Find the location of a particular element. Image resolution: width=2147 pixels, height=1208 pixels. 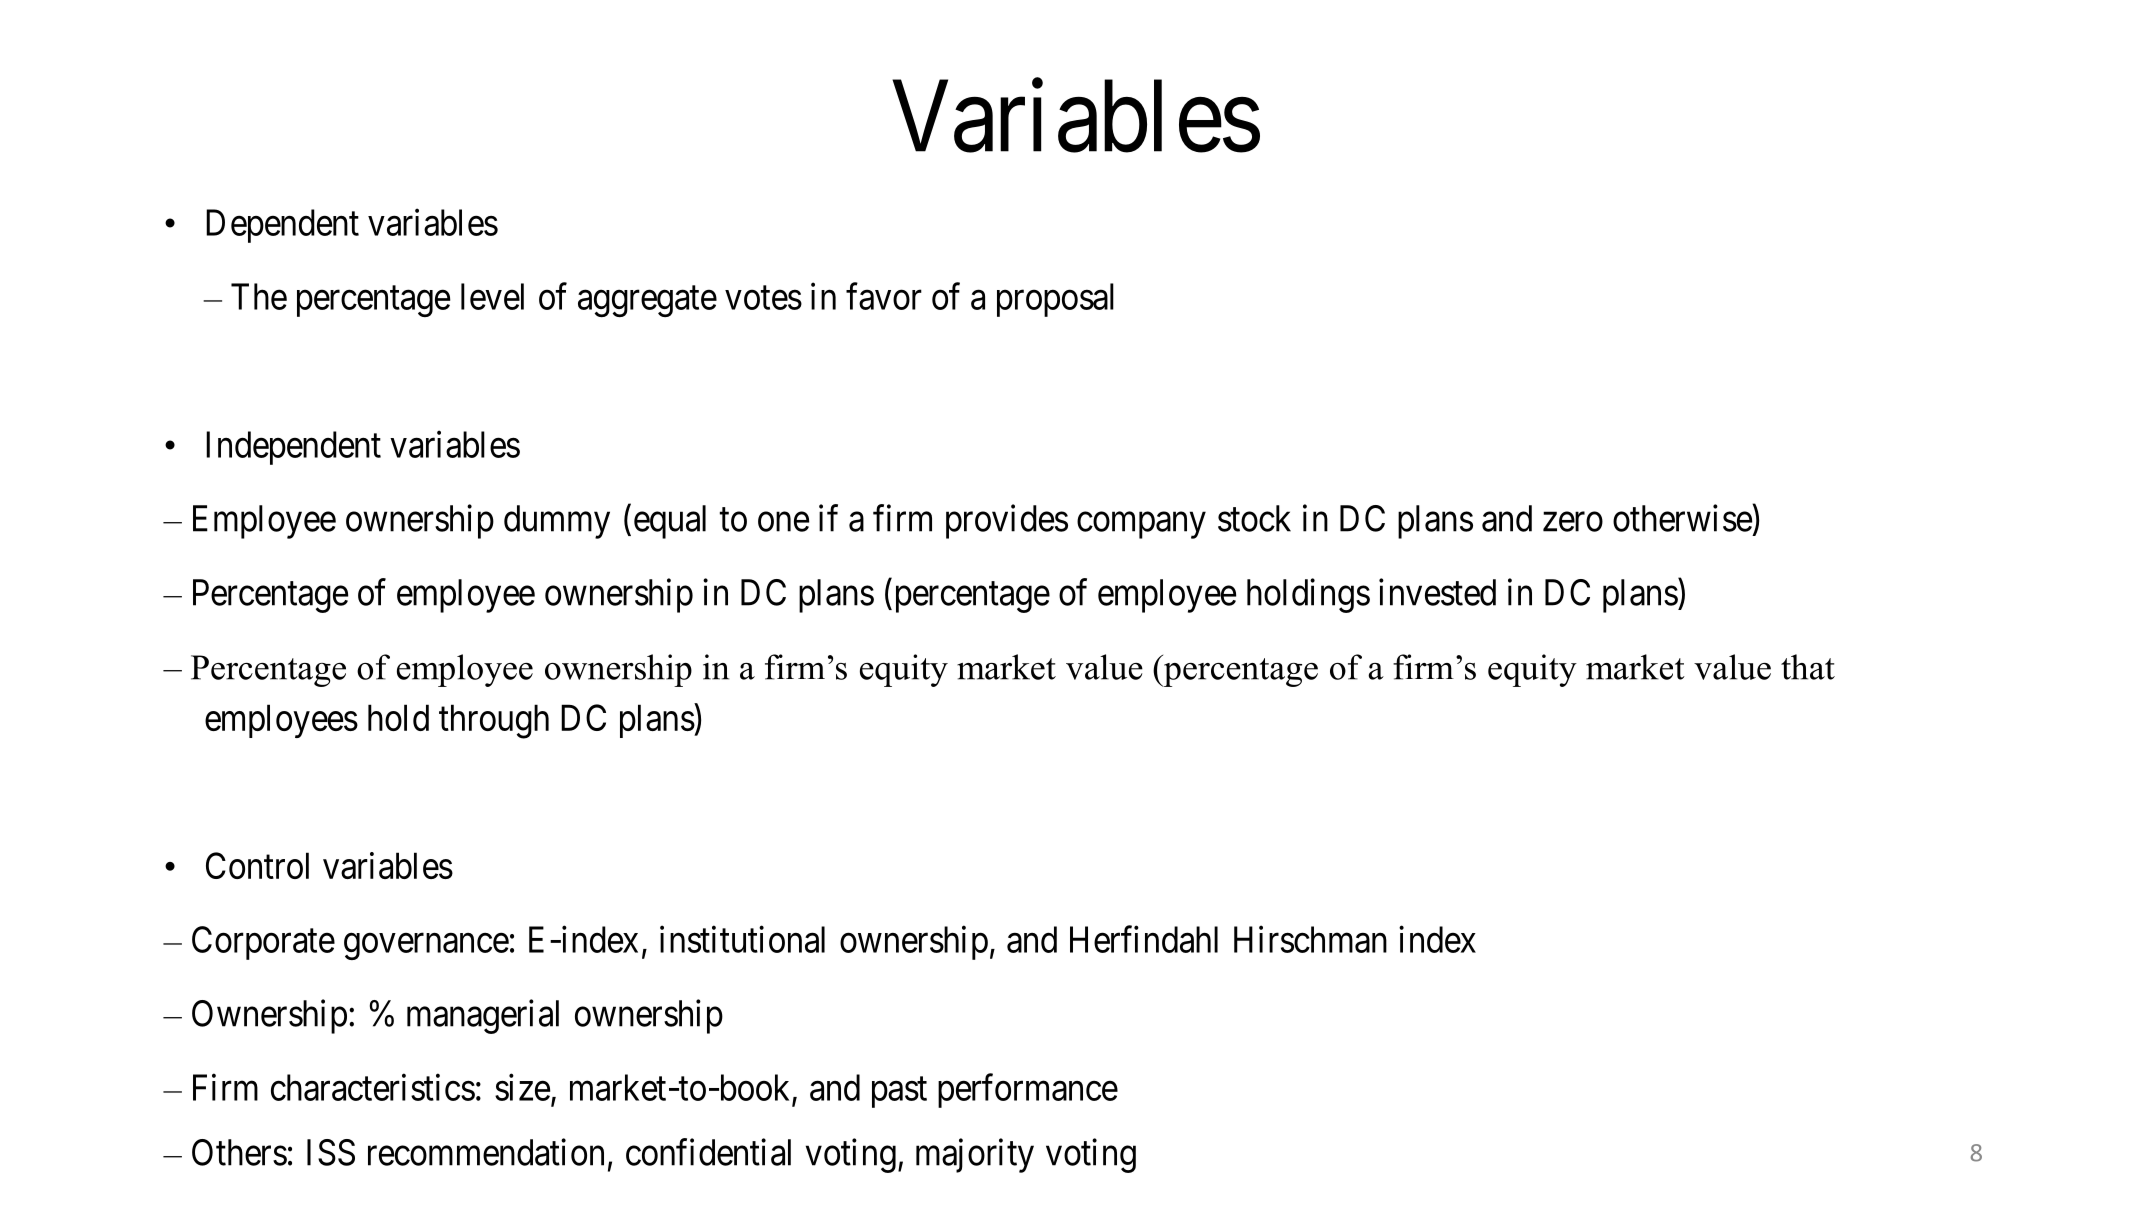

dummy is located at coordinates (557, 522).
